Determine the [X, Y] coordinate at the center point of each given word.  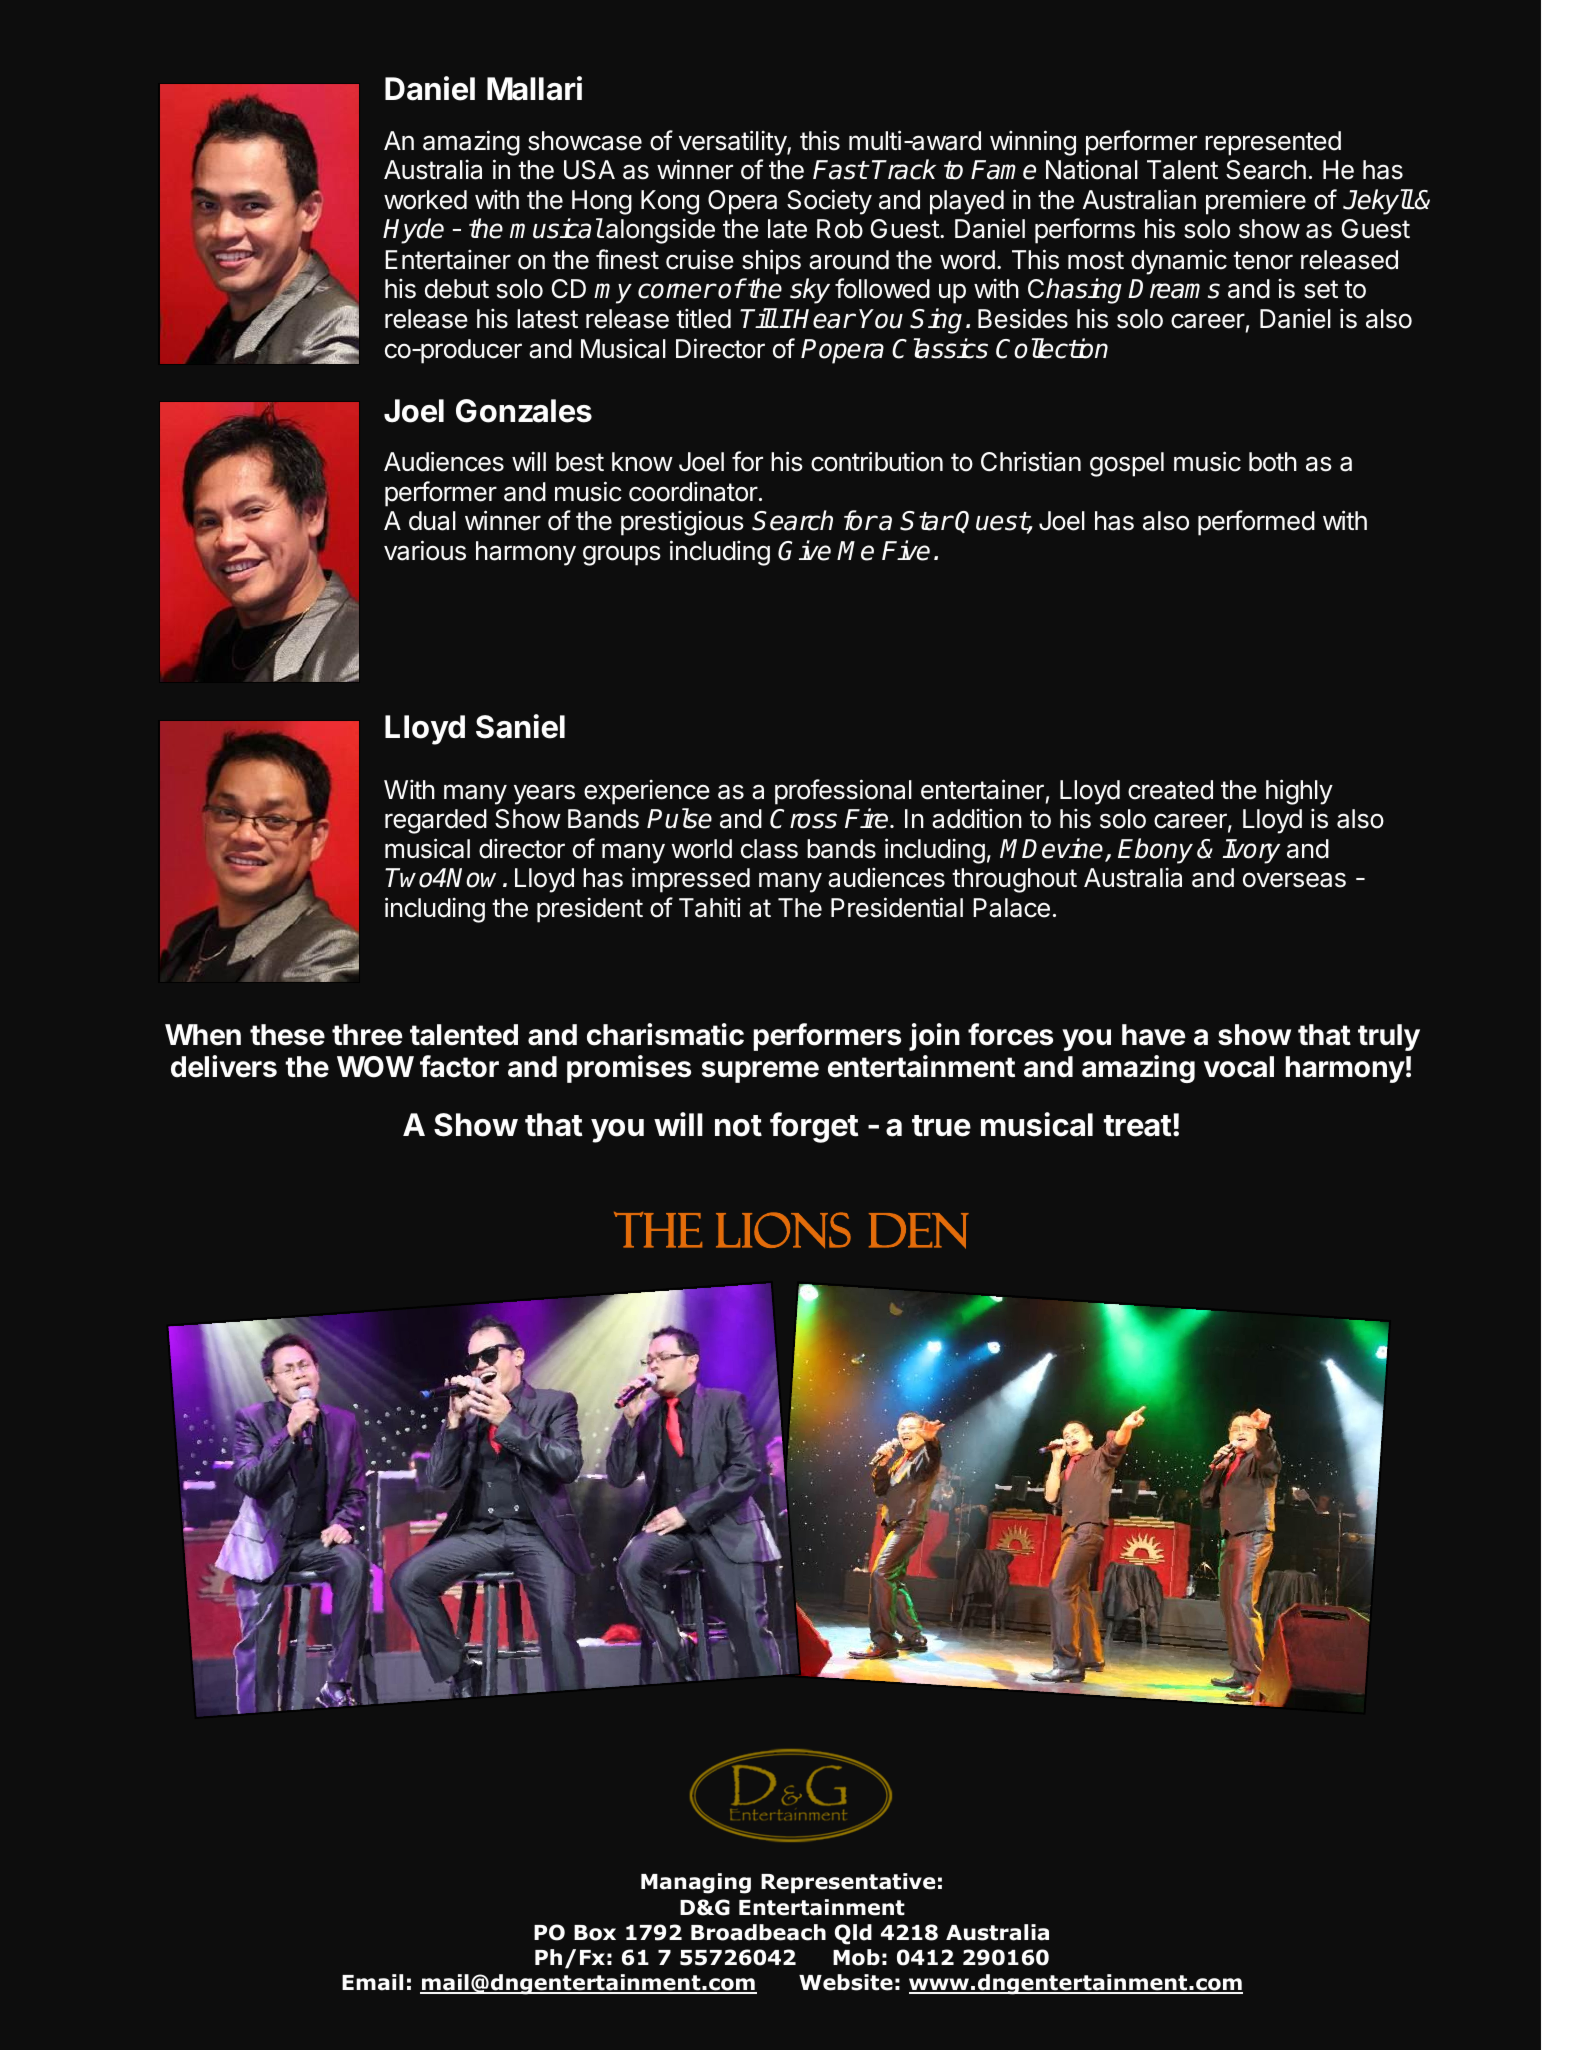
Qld [853, 1934]
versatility [733, 143]
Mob [856, 1957]
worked [425, 200]
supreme [760, 1072]
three [367, 1035]
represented [1273, 143]
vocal [1239, 1067]
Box [595, 1933]
